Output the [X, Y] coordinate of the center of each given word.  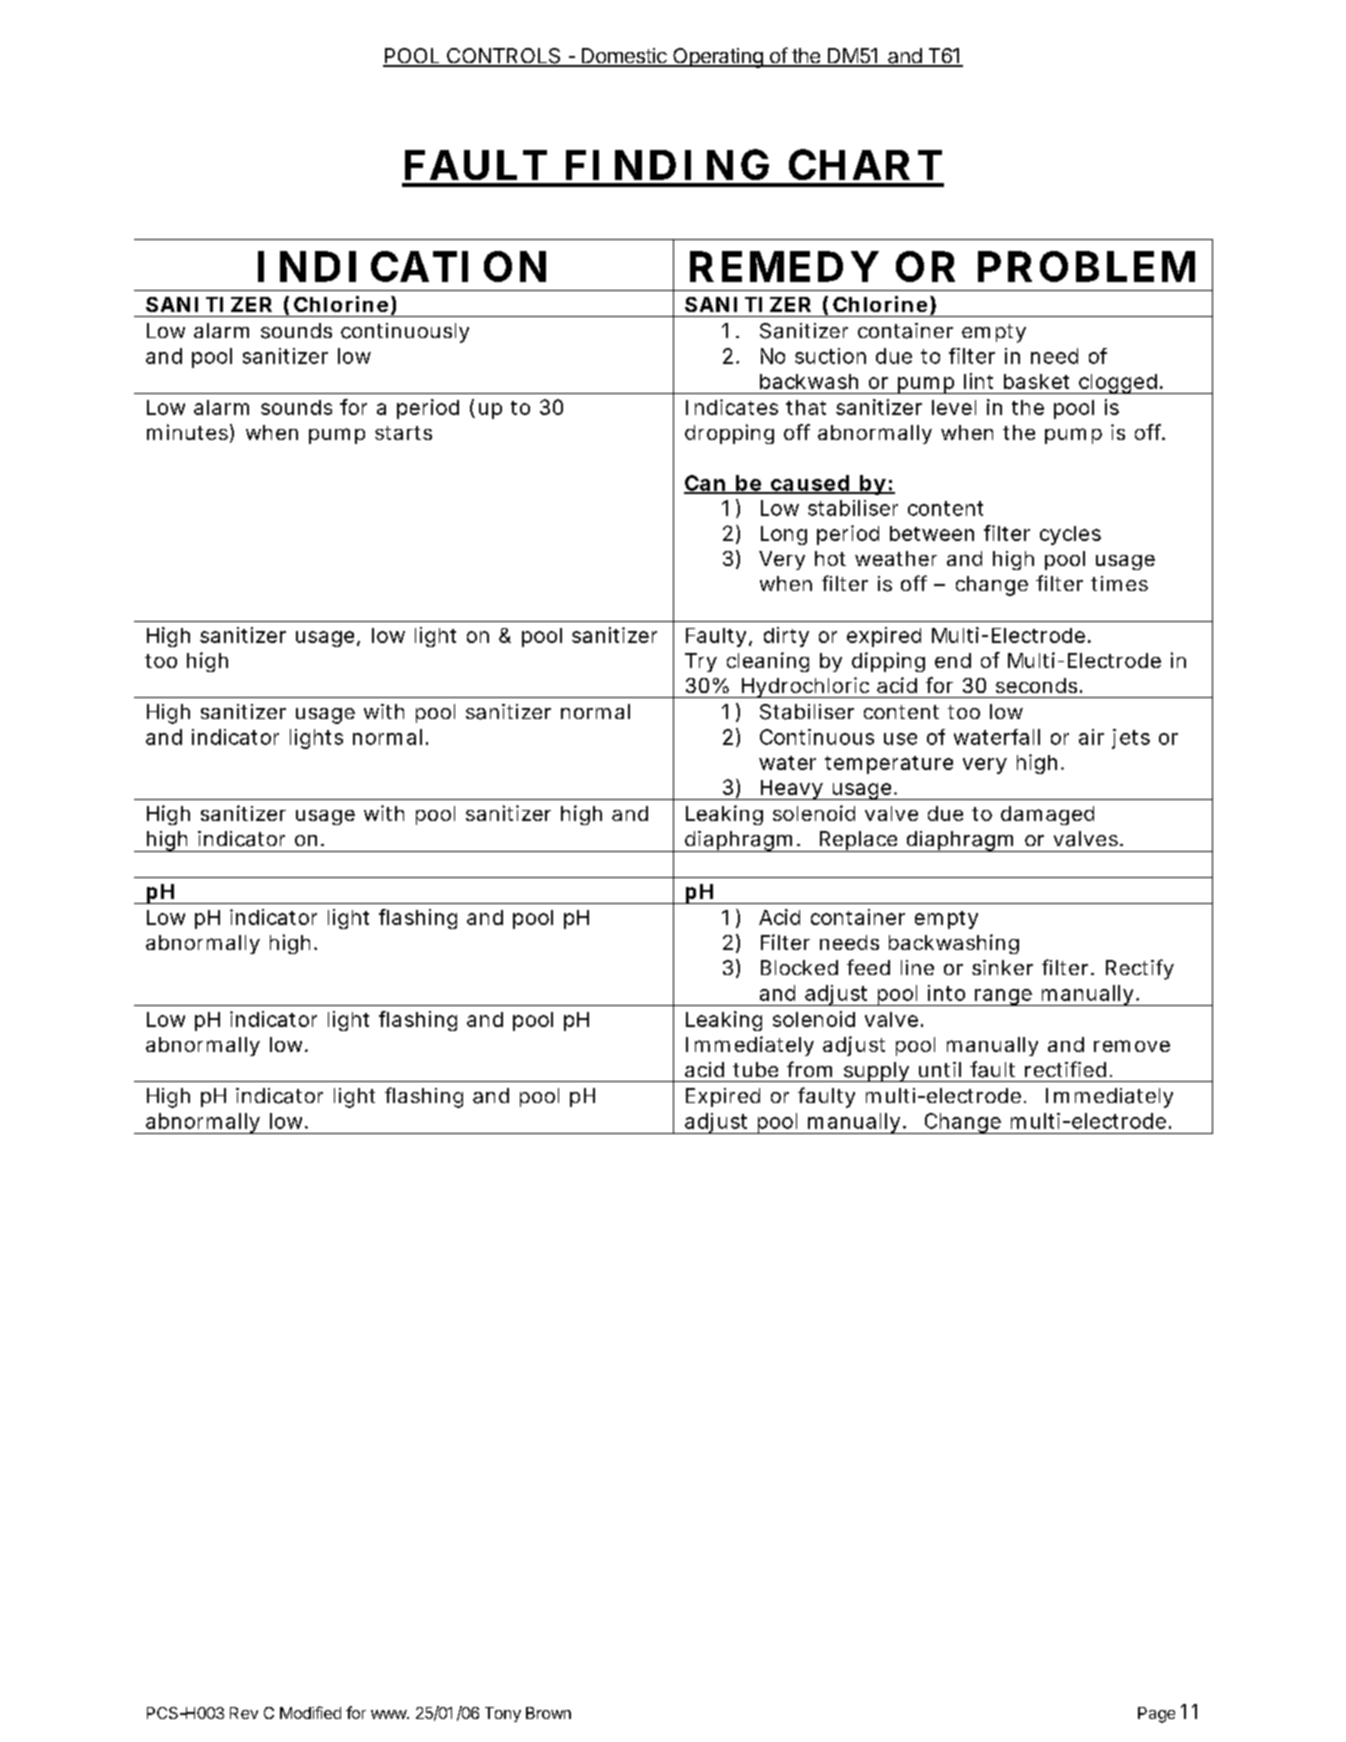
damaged [1047, 815]
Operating [717, 58]
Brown [548, 1713]
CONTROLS [504, 57]
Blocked [799, 967]
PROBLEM [1086, 266]
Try [701, 662]
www [389, 1714]
